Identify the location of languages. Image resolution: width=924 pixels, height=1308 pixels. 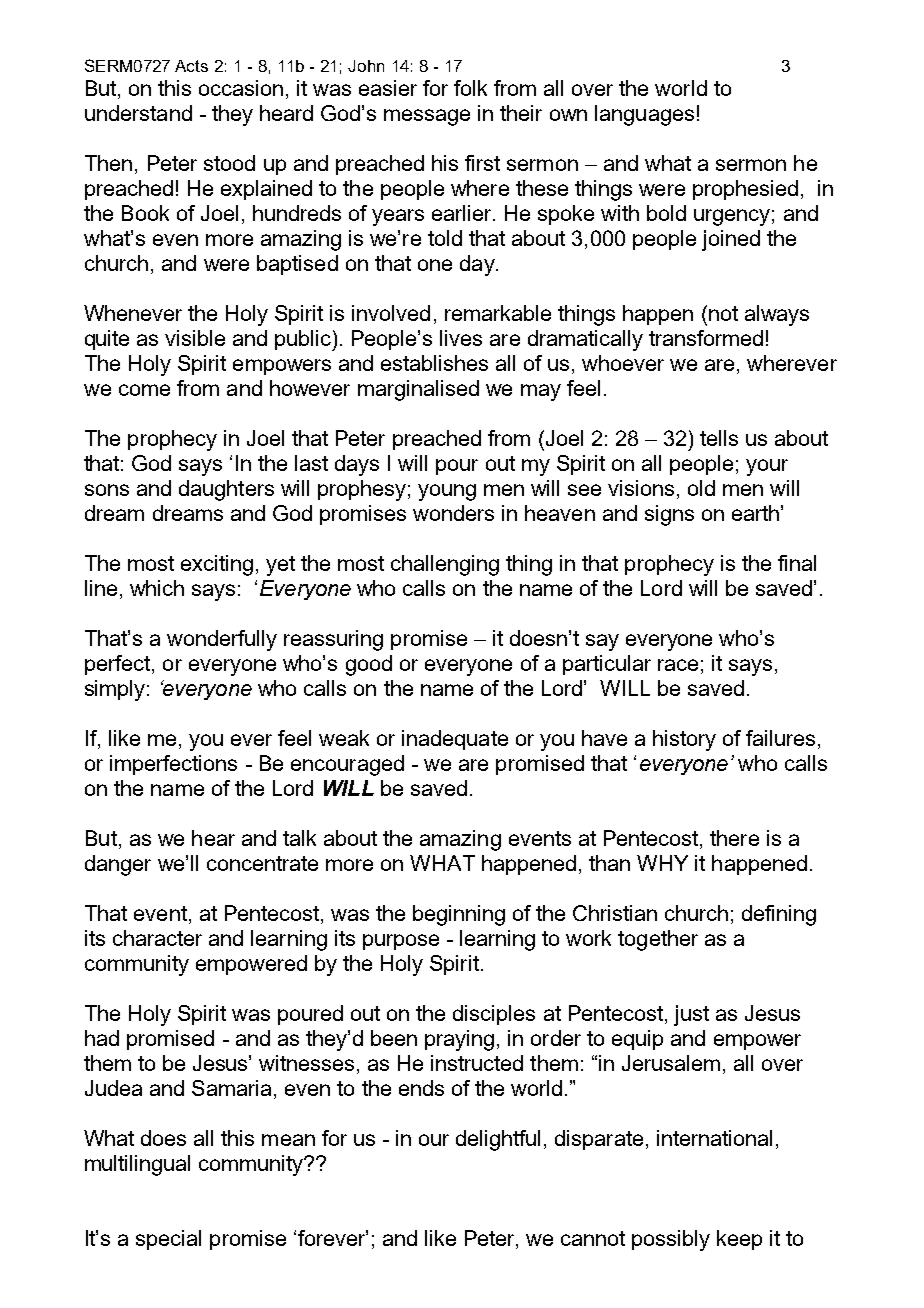
(644, 115).
